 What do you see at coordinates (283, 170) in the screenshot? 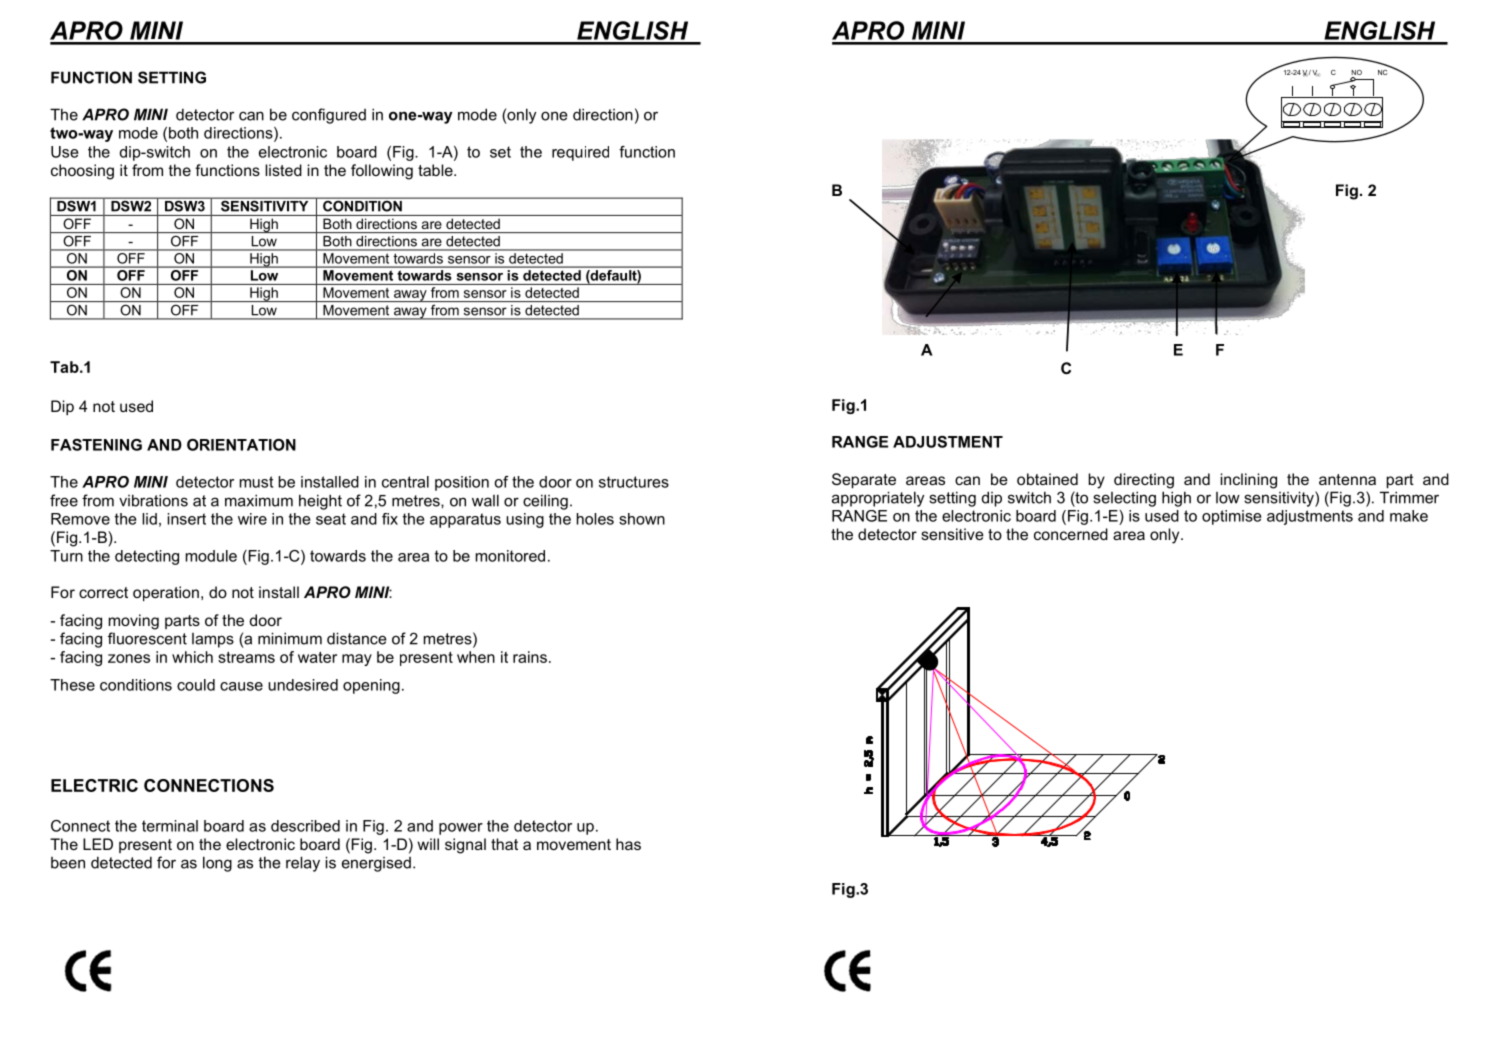
I see `listed` at bounding box center [283, 170].
